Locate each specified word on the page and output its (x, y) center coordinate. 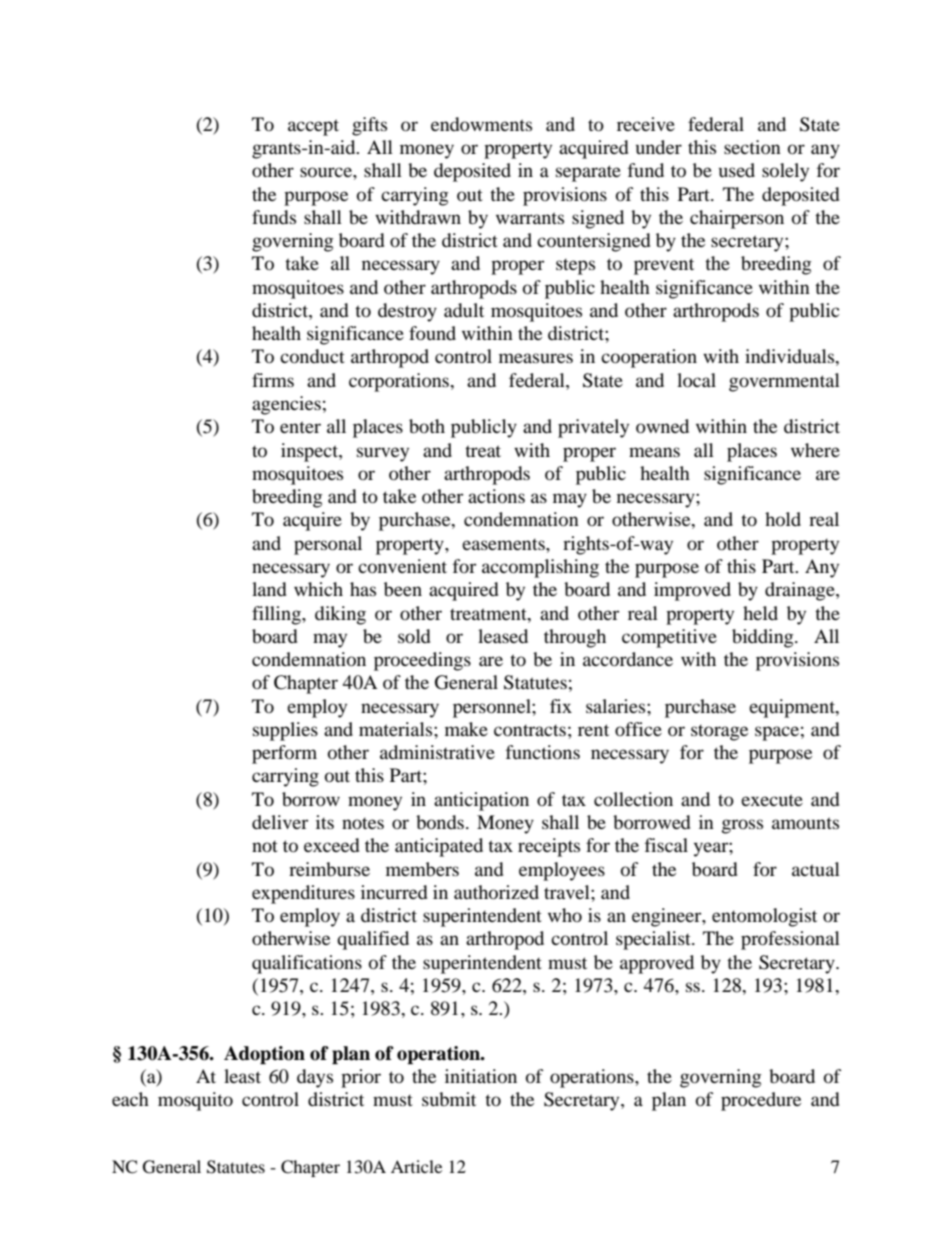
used (737, 170)
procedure (761, 1101)
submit (449, 1099)
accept (313, 127)
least (242, 1076)
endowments (481, 124)
